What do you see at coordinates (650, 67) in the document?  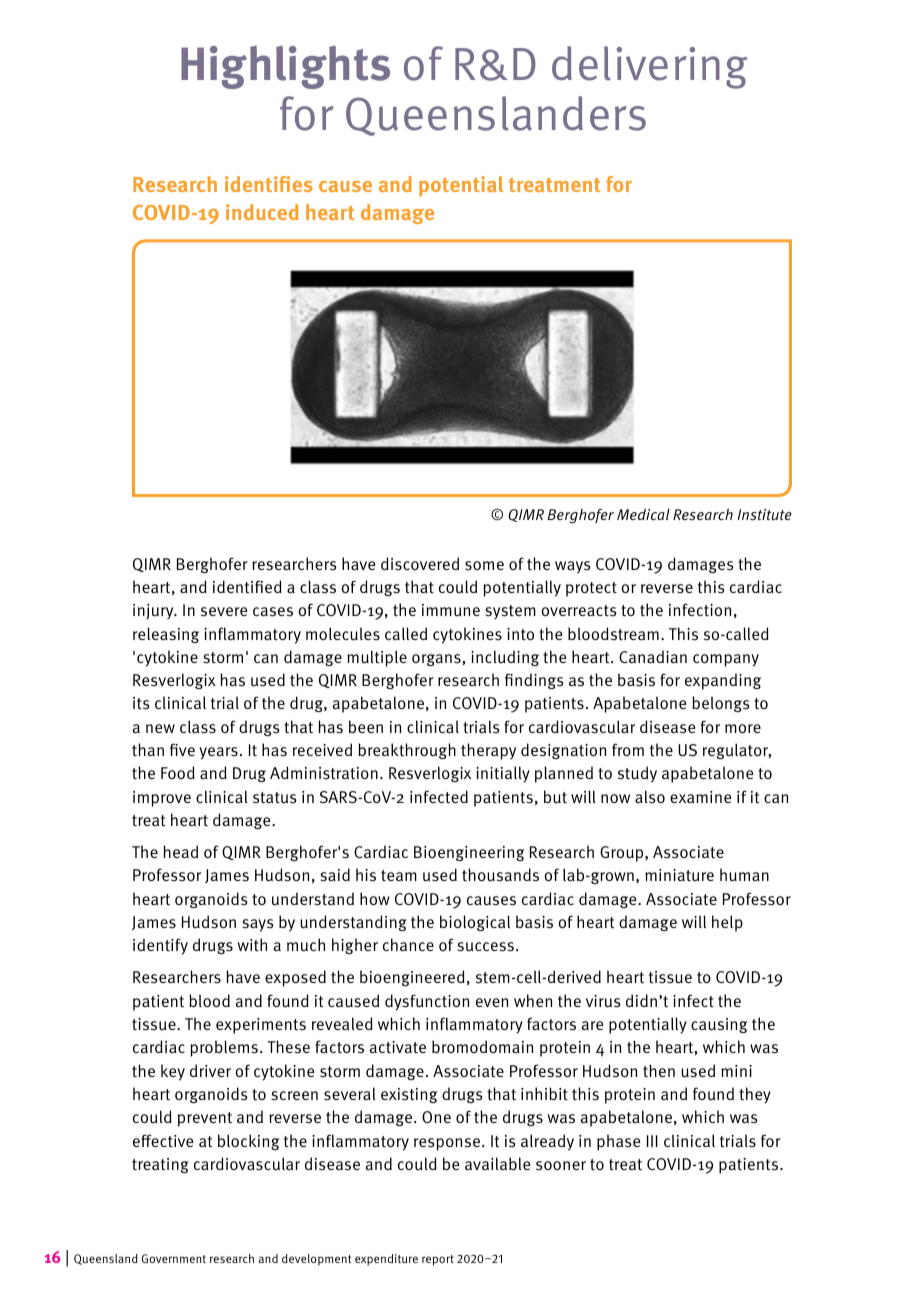 I see `delivering` at bounding box center [650, 67].
